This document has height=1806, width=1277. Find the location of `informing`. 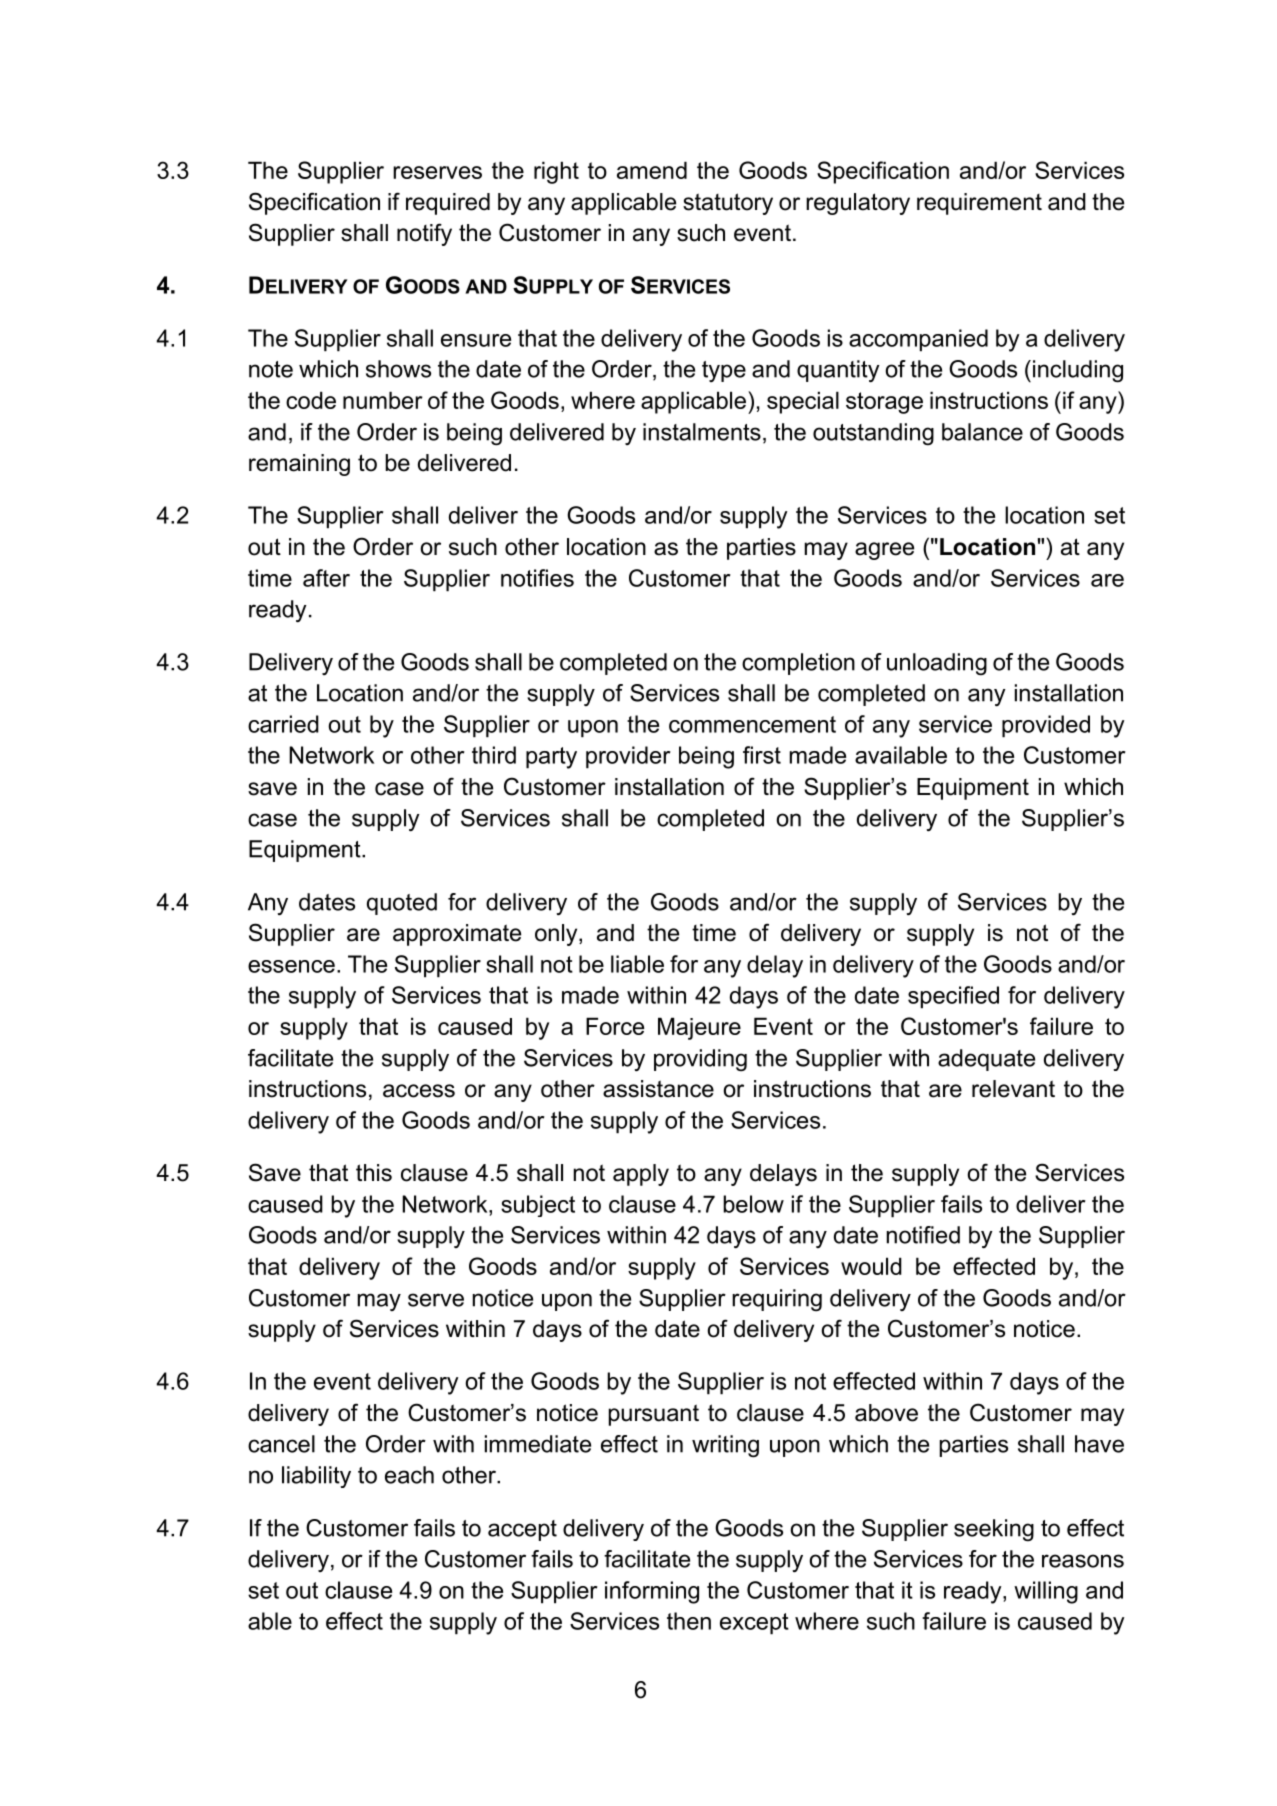

informing is located at coordinates (652, 1592).
